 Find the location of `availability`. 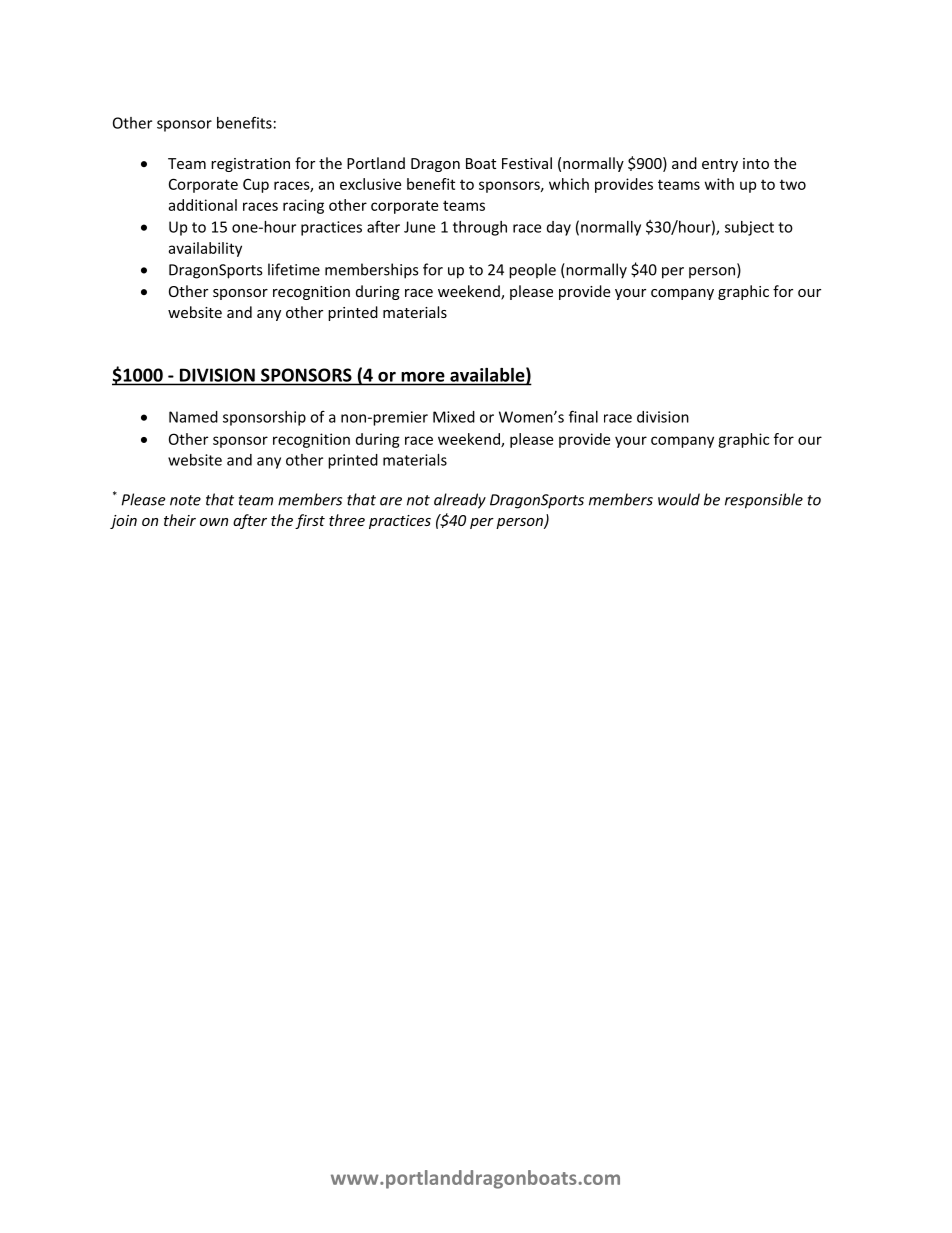

availability is located at coordinates (205, 249).
